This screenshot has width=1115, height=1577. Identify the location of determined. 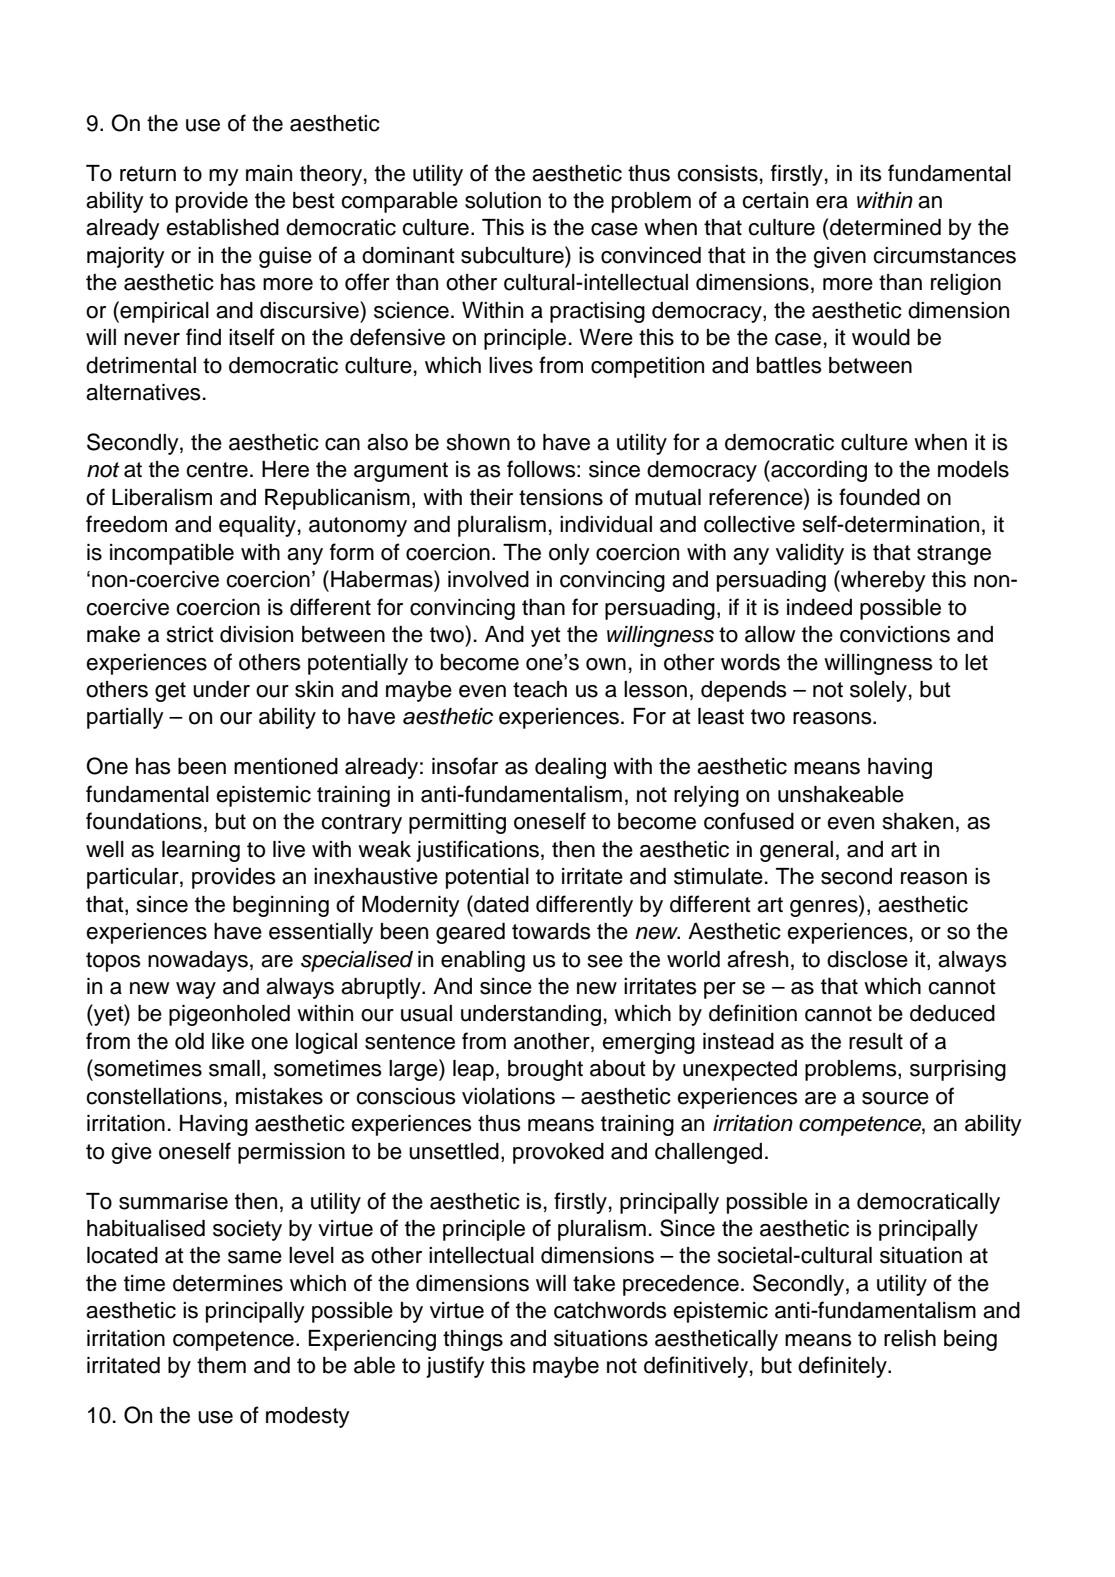
(885, 227).
